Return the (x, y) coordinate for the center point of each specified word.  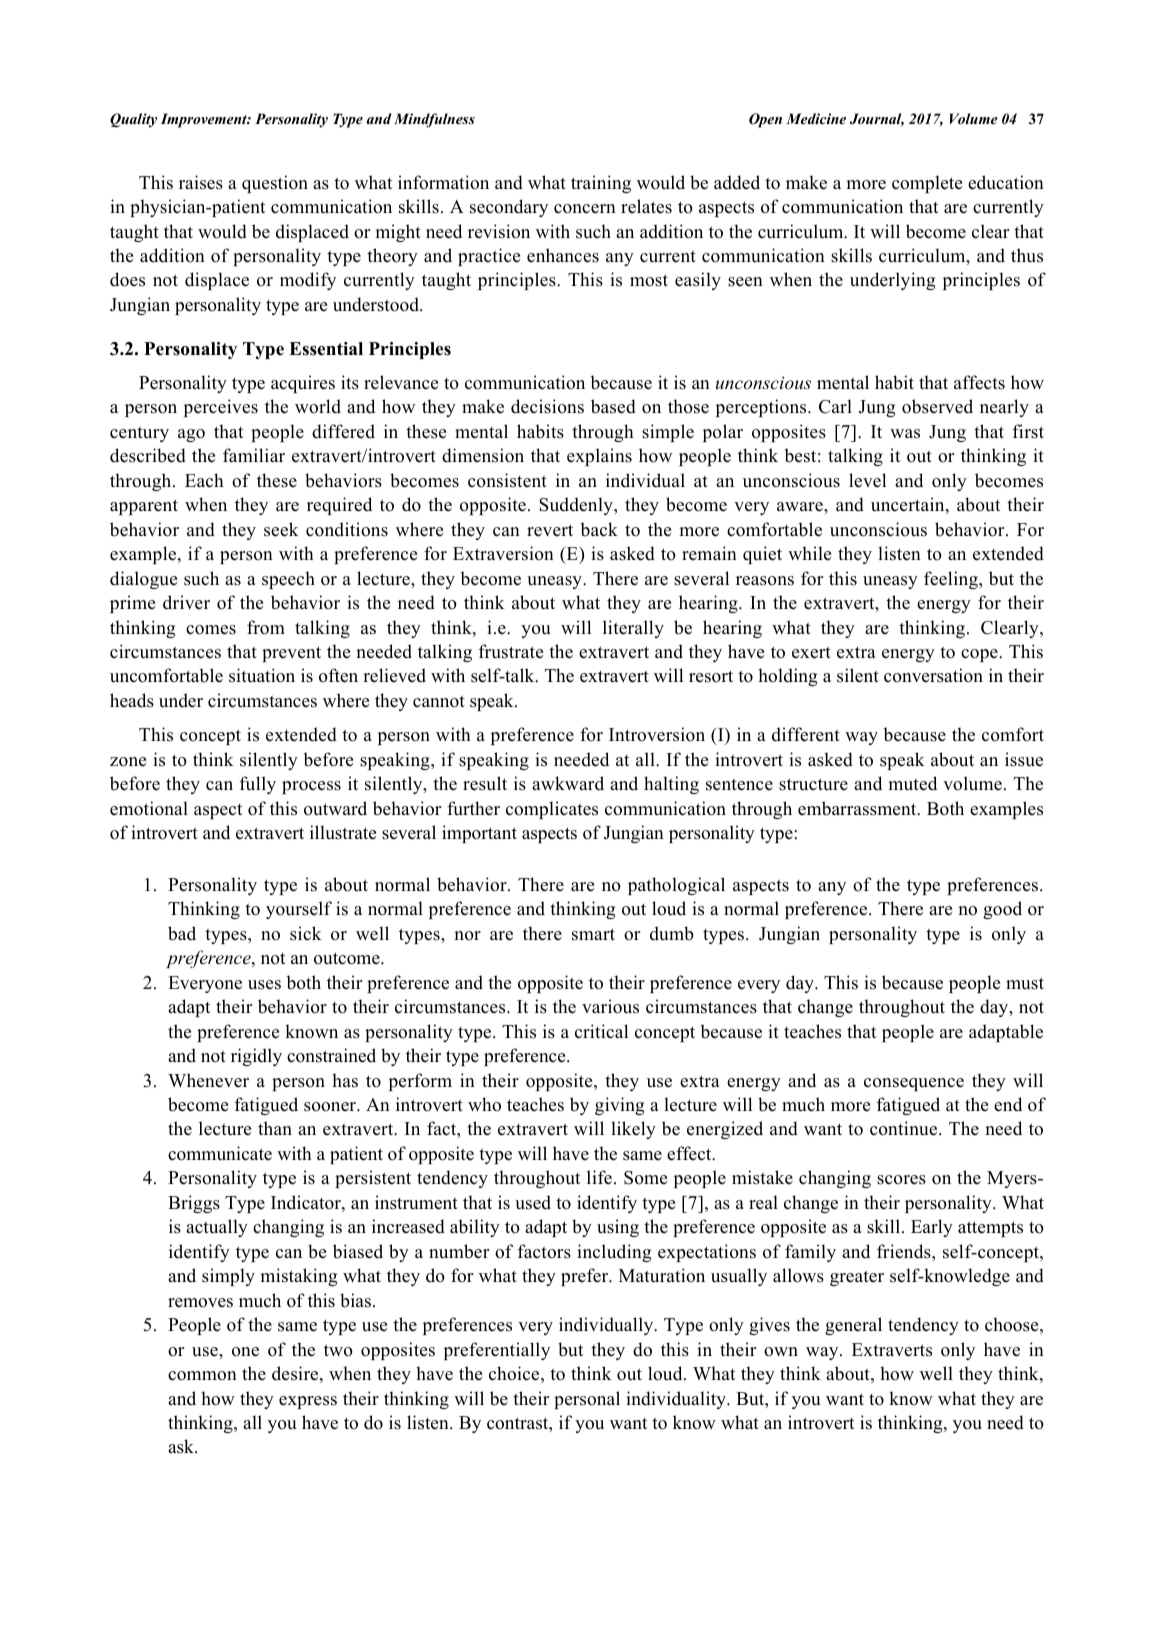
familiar (254, 455)
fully (258, 785)
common (202, 1376)
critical (601, 1031)
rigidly (256, 1057)
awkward (568, 783)
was (905, 434)
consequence (914, 1084)
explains (599, 457)
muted (912, 783)
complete (927, 184)
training (601, 184)
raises (201, 182)
